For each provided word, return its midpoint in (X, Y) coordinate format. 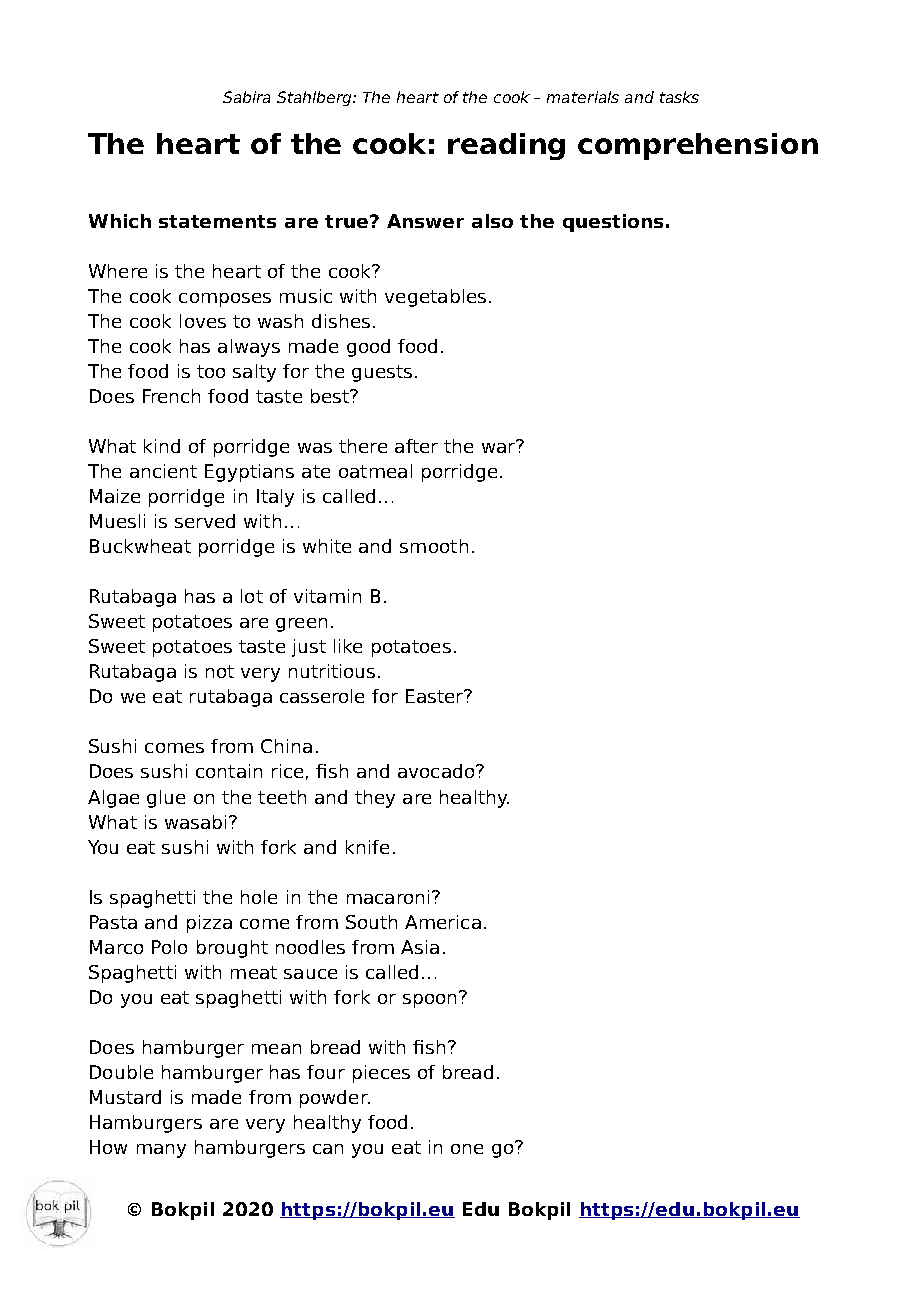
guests (382, 373)
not (220, 671)
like (348, 646)
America (443, 922)
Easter (436, 696)
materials (583, 97)
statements (217, 221)
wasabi (195, 822)
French (171, 396)
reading (506, 146)
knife (367, 847)
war (499, 446)
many (161, 1151)
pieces (381, 1074)
